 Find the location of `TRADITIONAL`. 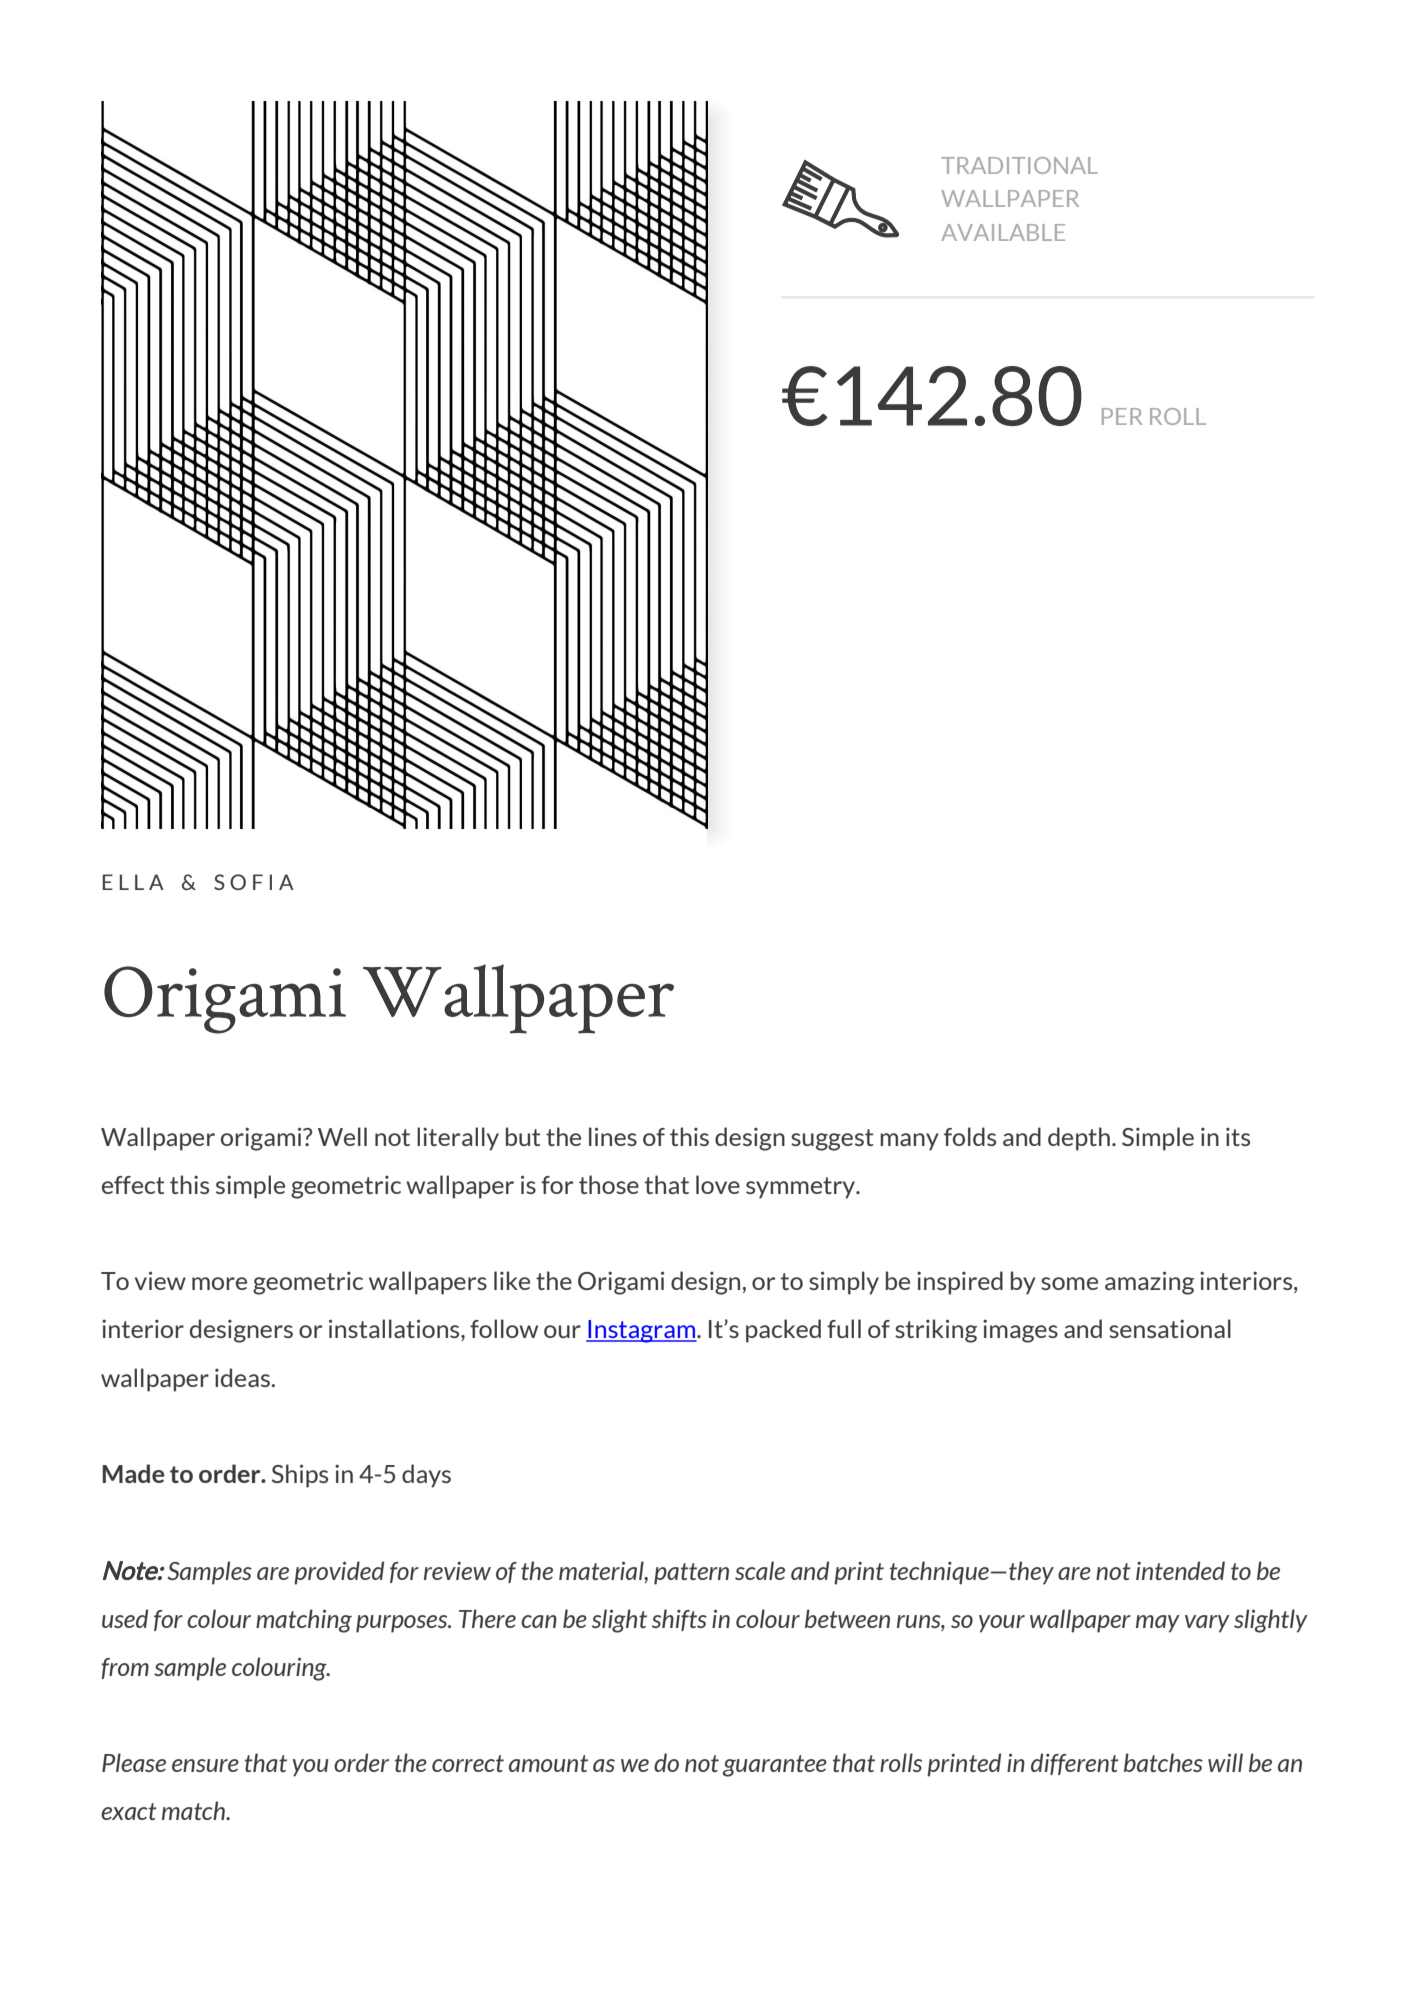

TRADITIONAL is located at coordinates (1019, 165).
